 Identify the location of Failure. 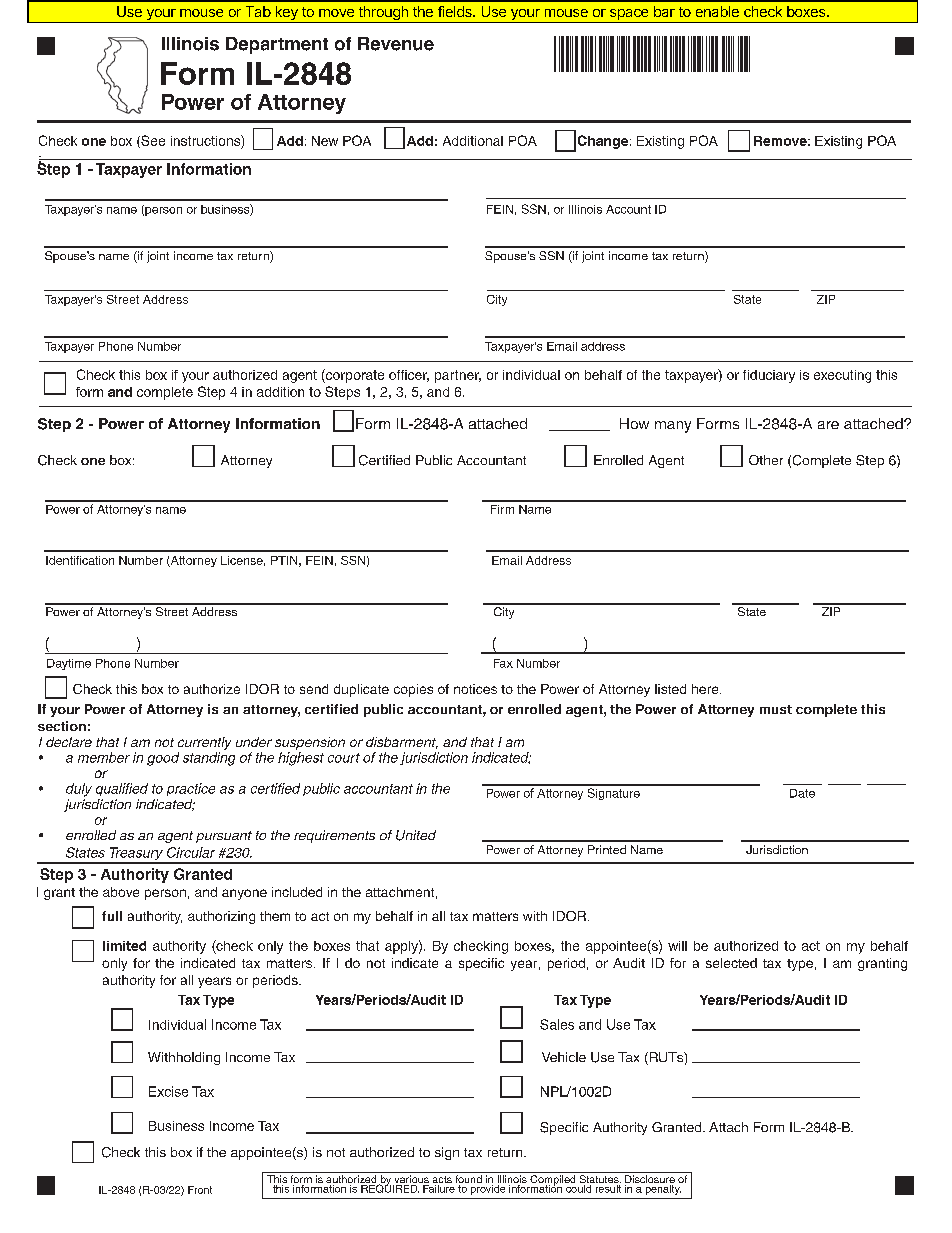
(439, 1187).
